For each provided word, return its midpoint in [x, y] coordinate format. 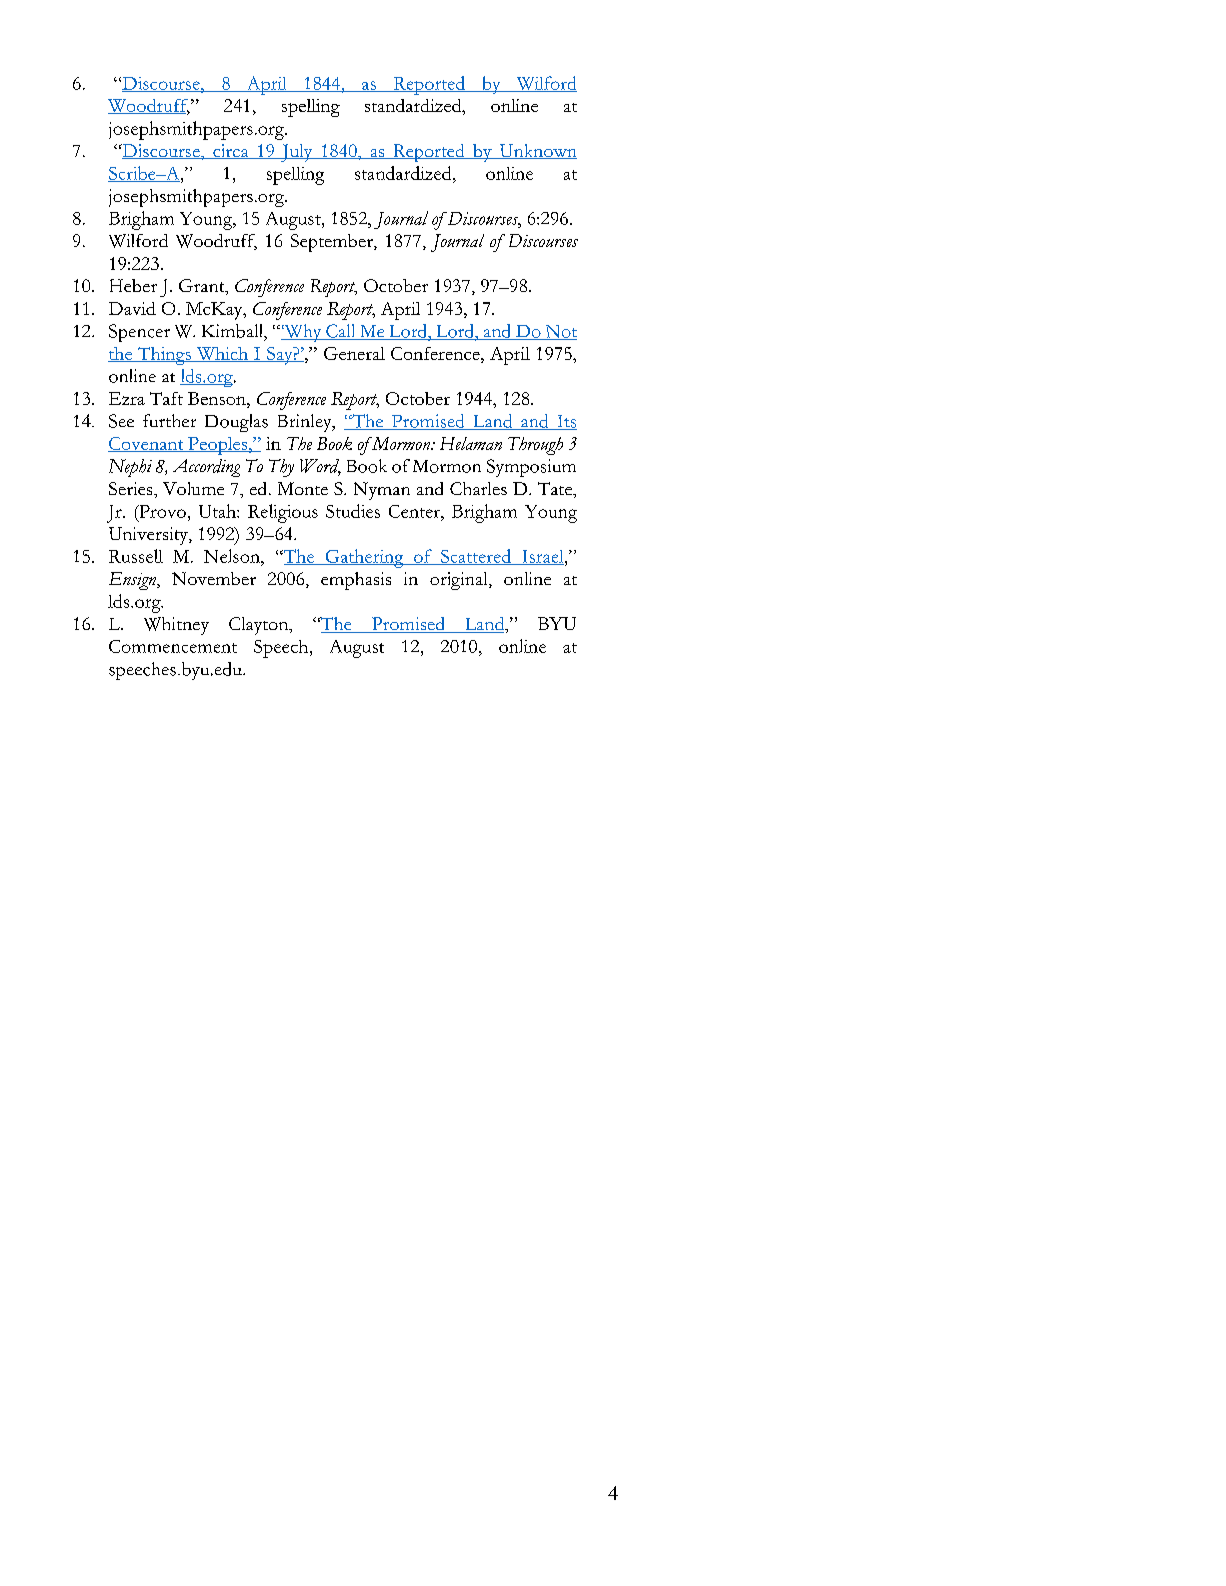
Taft [166, 398]
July [297, 153]
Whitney [176, 626]
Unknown [537, 151]
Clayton [260, 626]
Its [566, 422]
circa [231, 151]
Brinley [306, 423]
